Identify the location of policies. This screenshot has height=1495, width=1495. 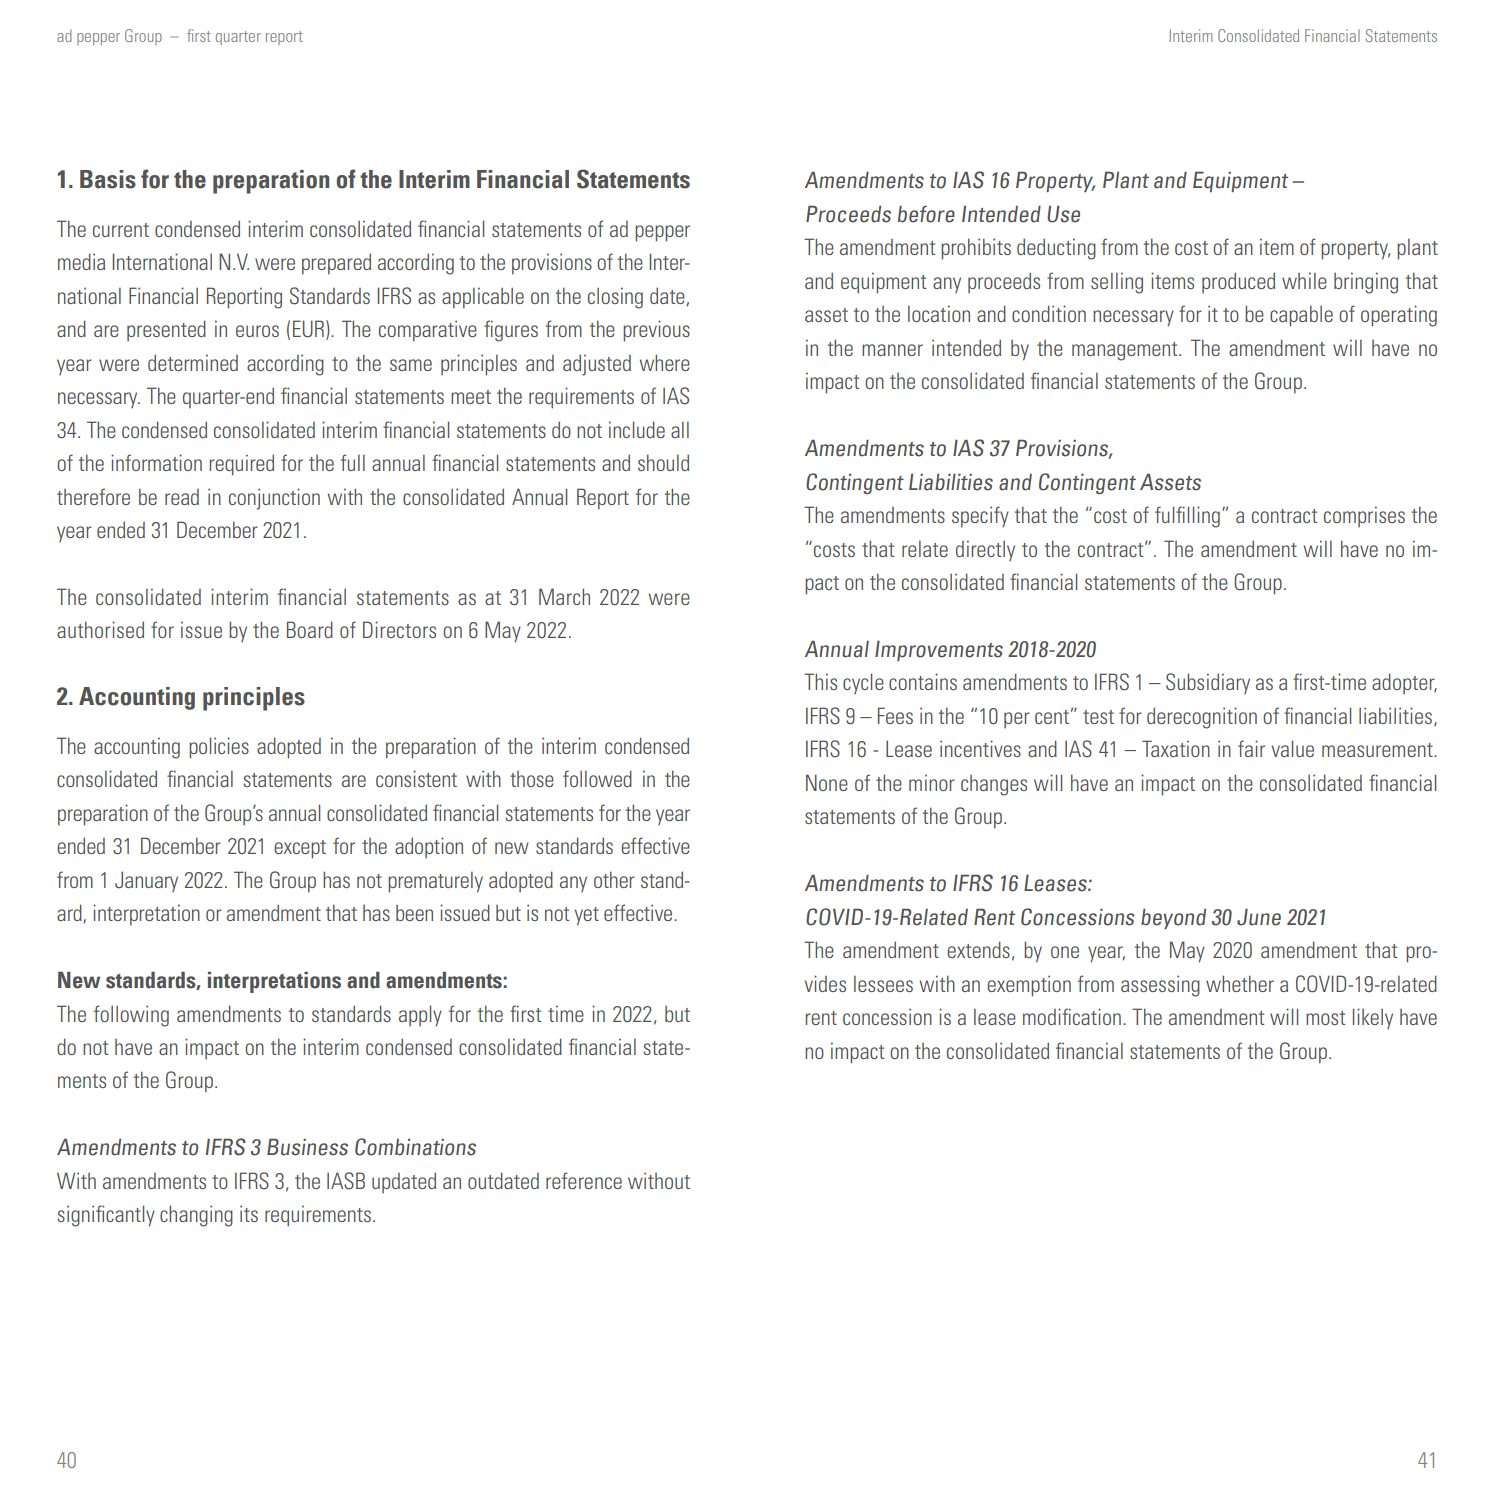
(219, 748).
